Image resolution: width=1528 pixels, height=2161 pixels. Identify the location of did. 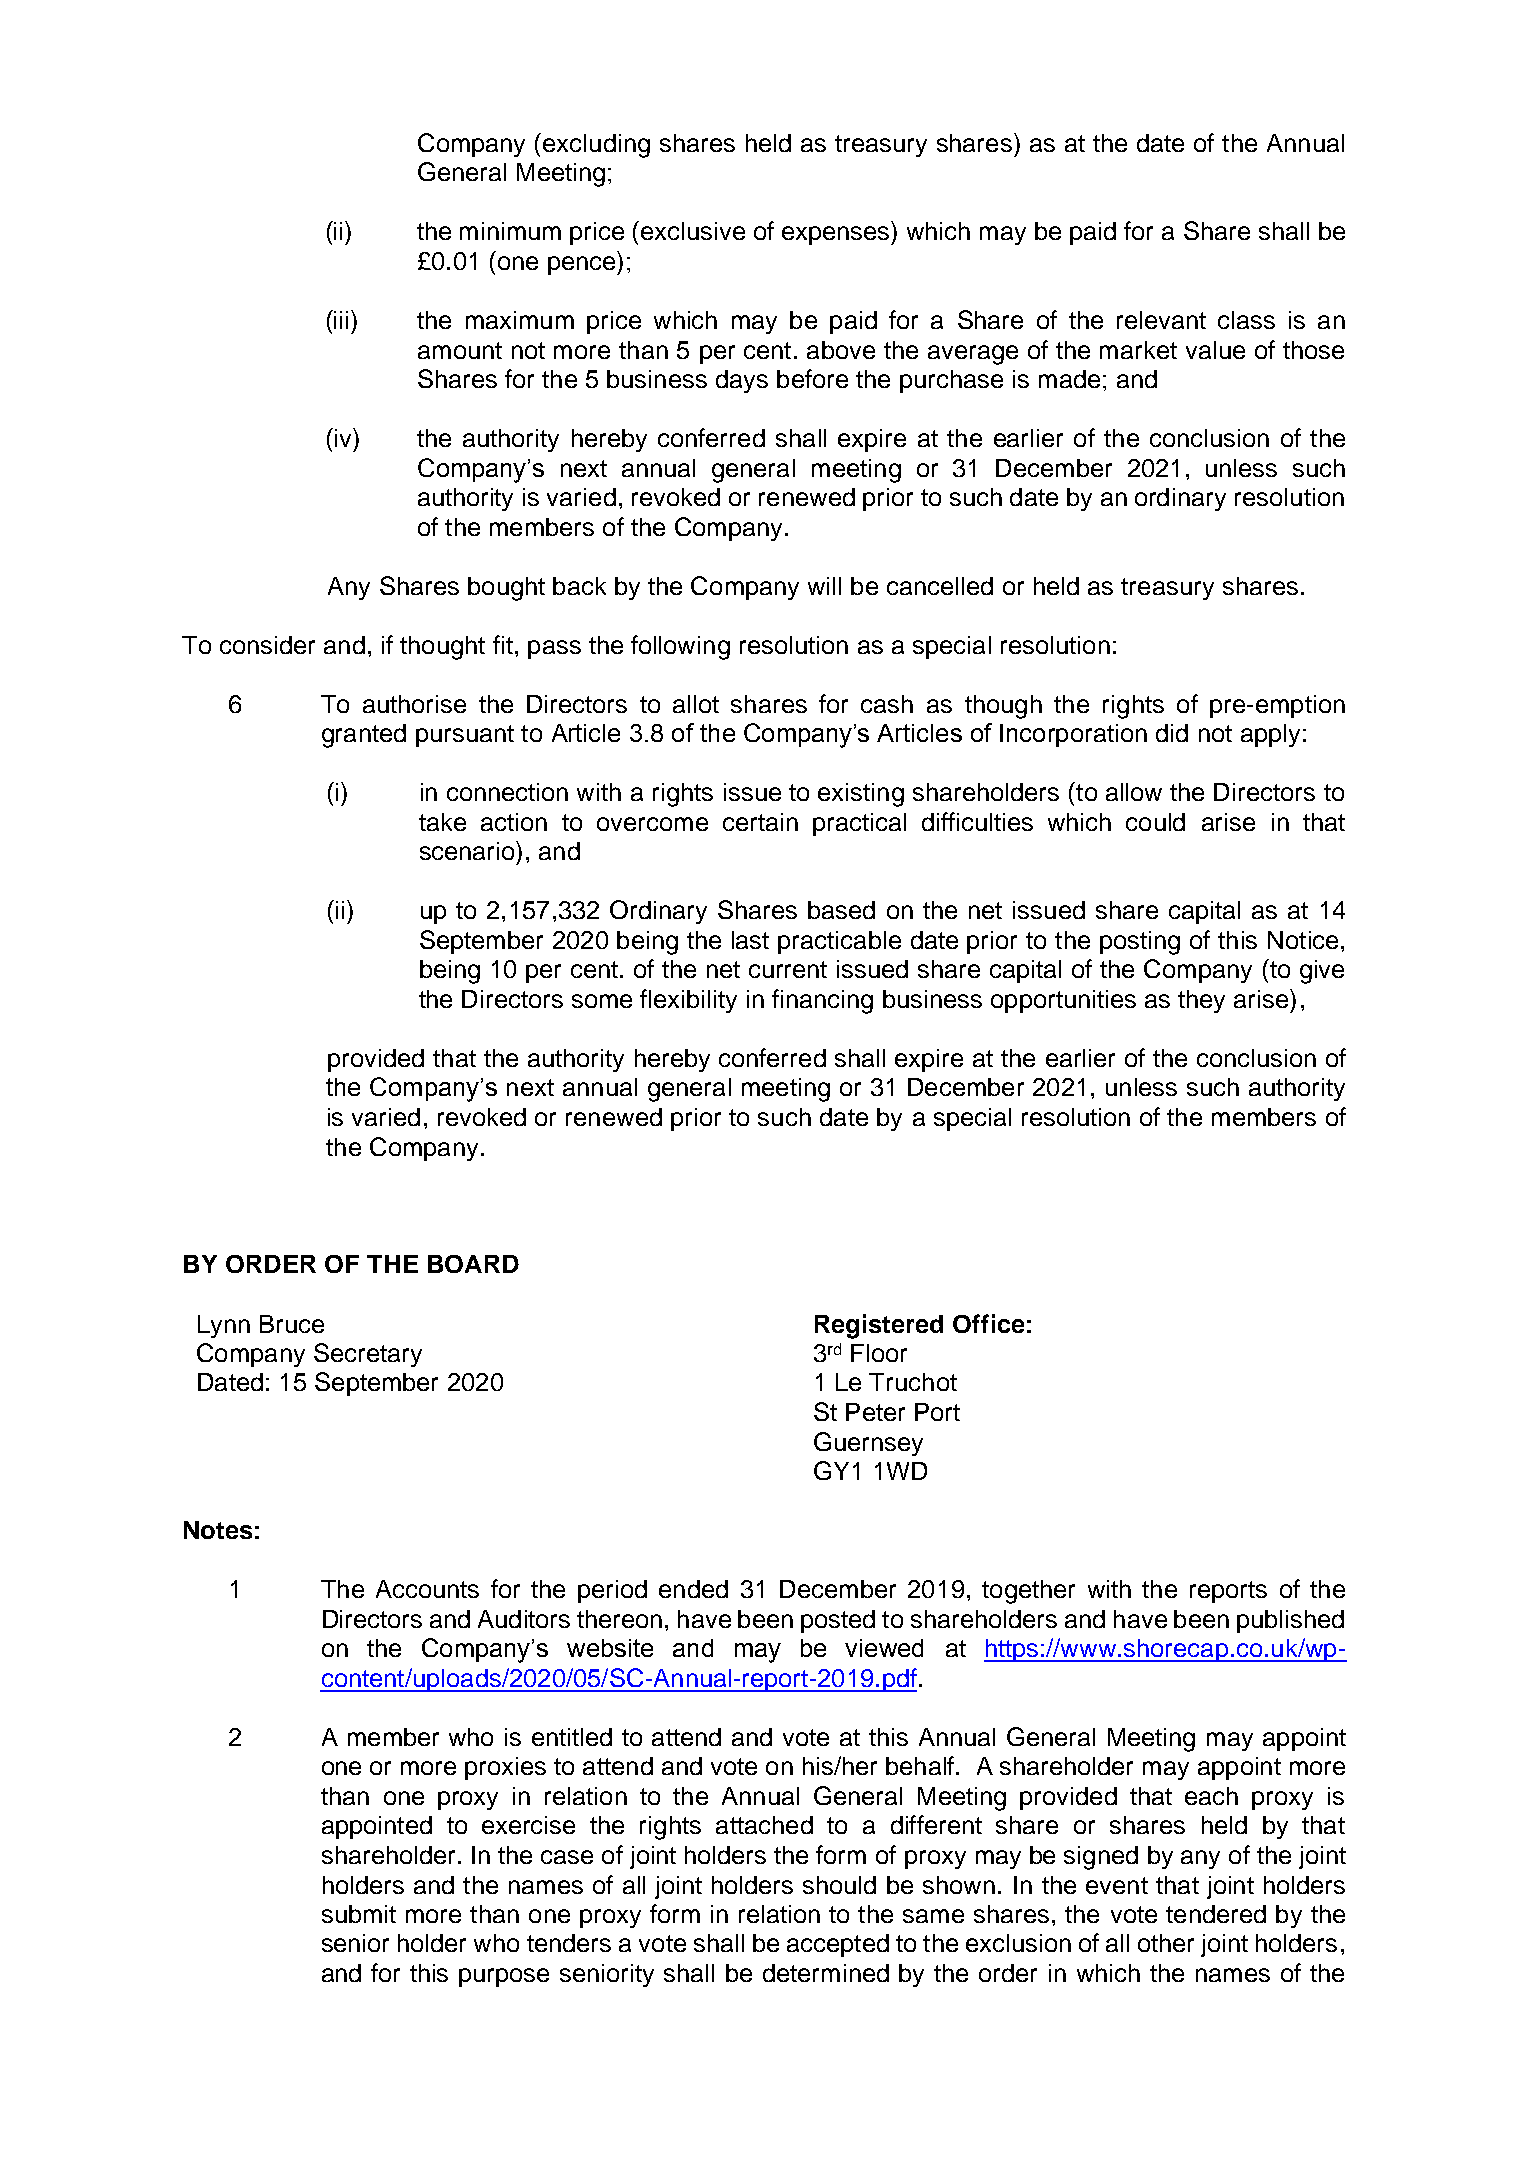
(1172, 733).
